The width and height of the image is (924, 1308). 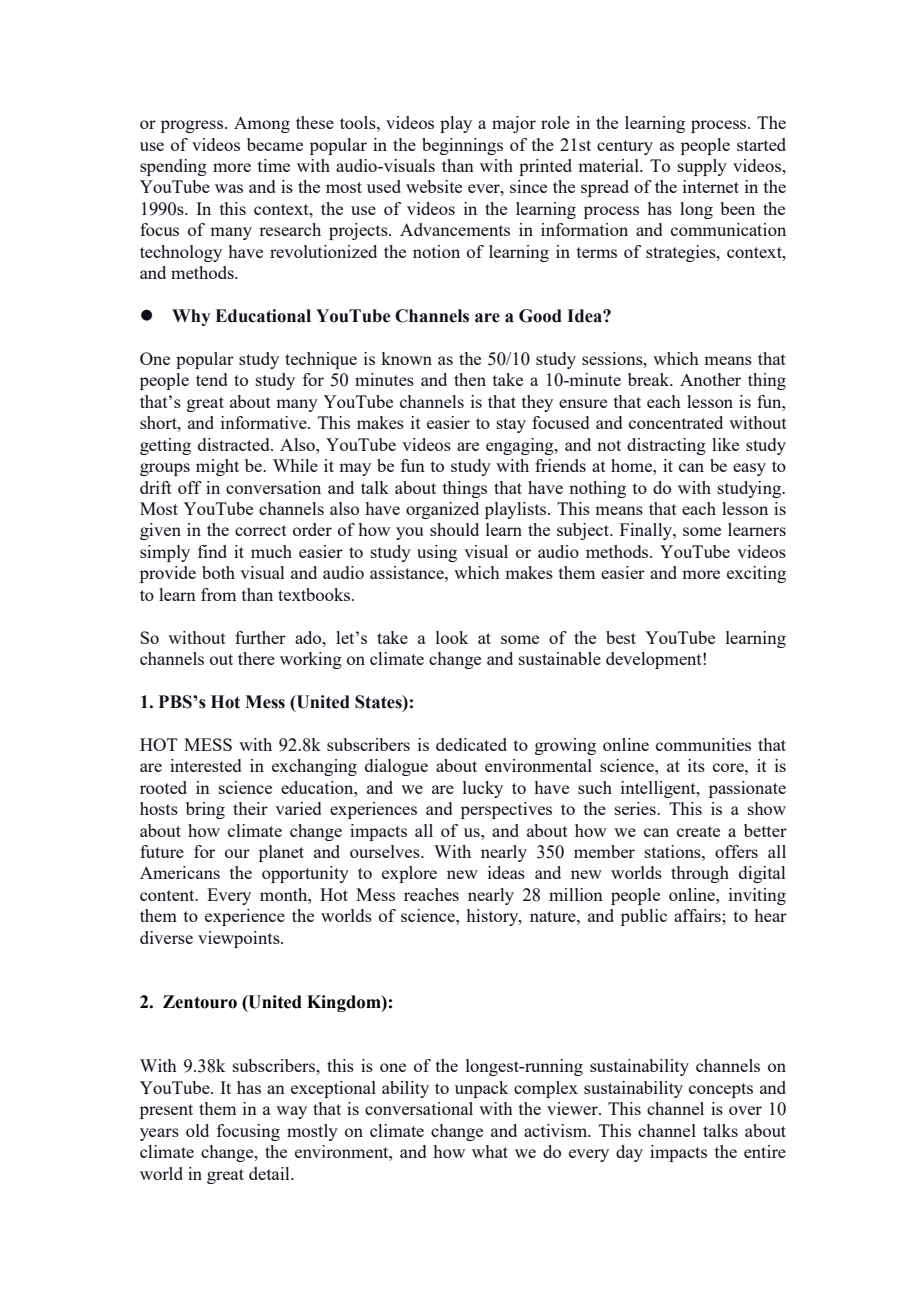 I want to click on Another, so click(x=710, y=379).
